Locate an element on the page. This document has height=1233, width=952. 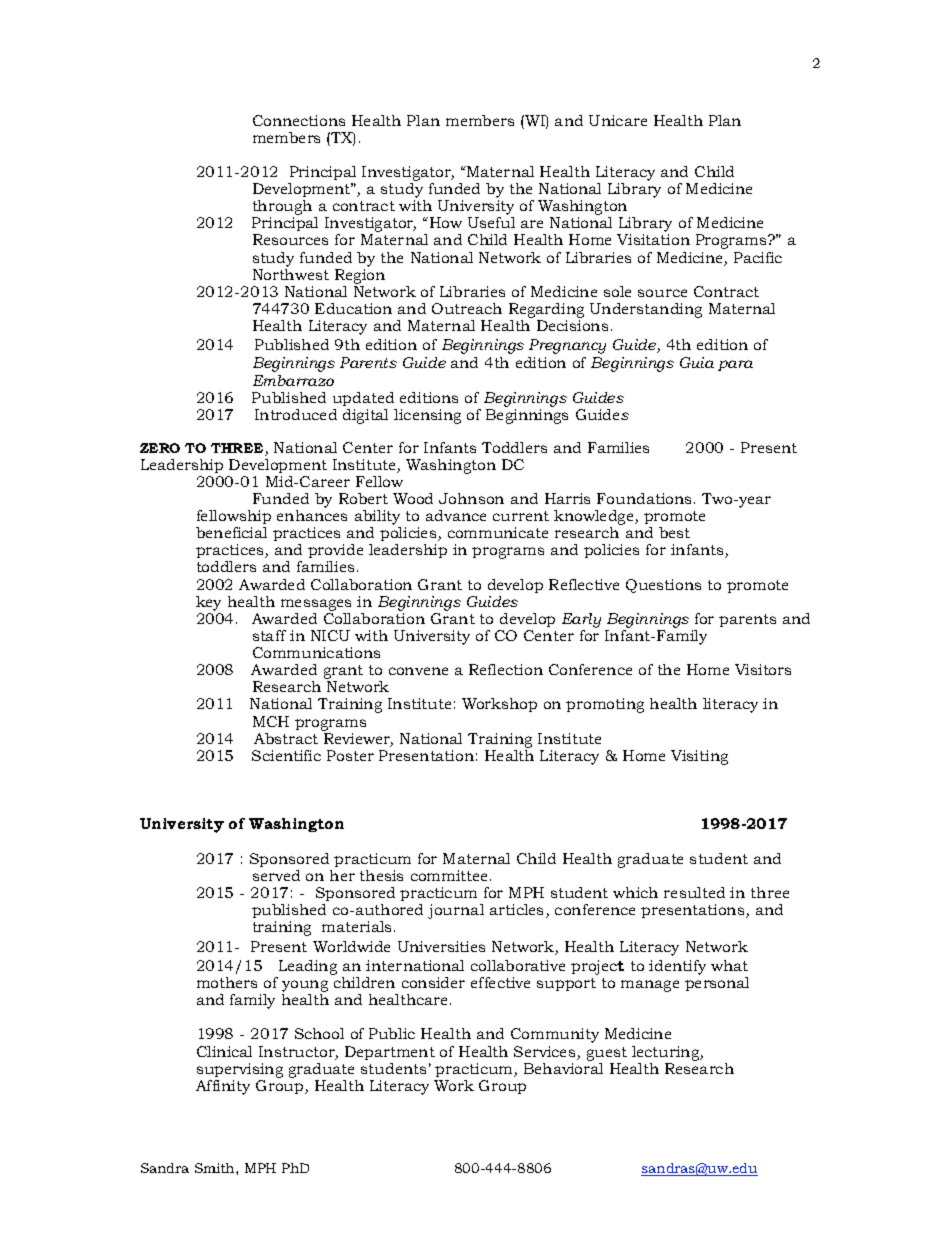
Connections is located at coordinates (299, 120).
